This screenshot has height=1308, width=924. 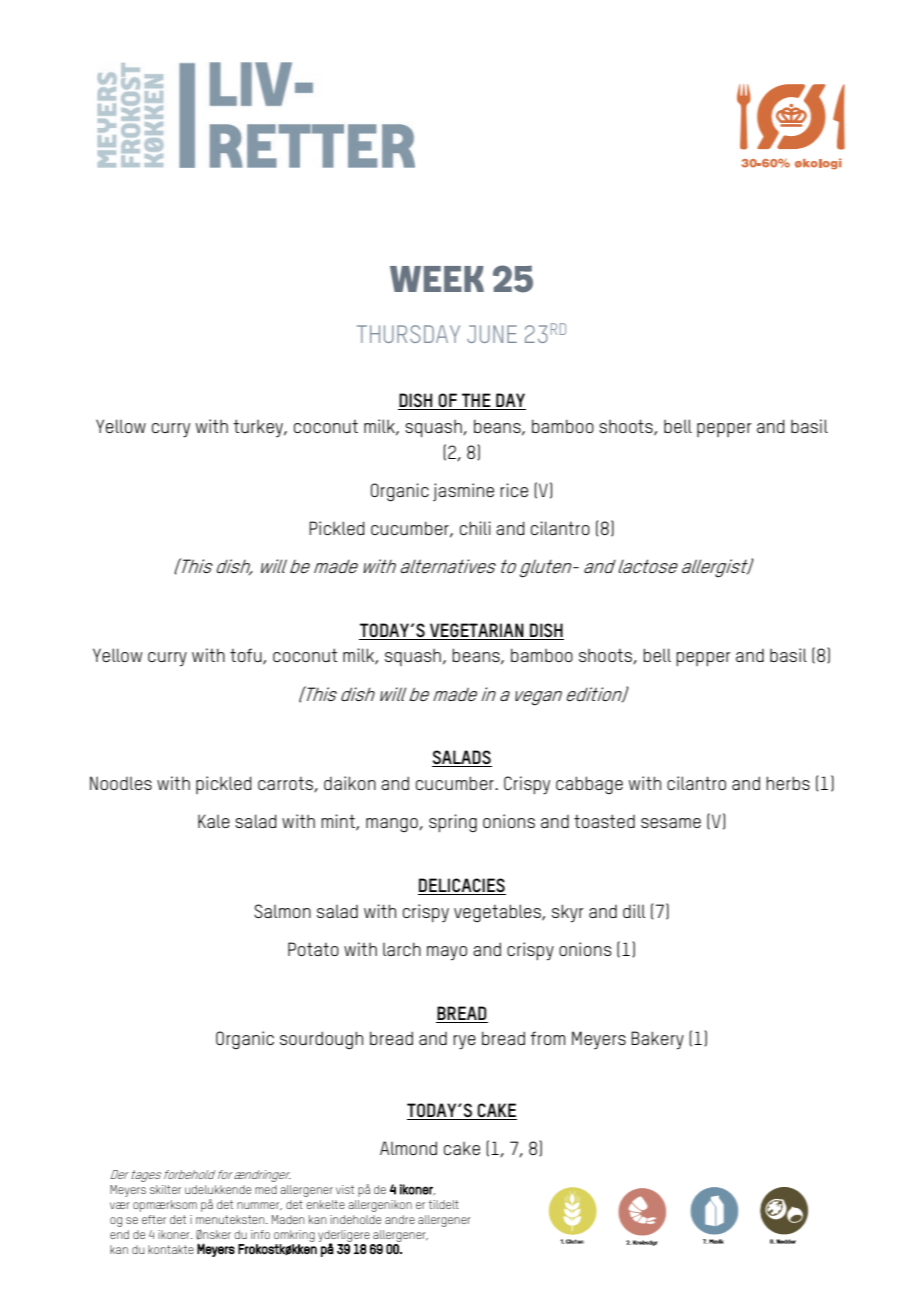 What do you see at coordinates (259, 1206) in the screenshot?
I see `nummer` at bounding box center [259, 1206].
